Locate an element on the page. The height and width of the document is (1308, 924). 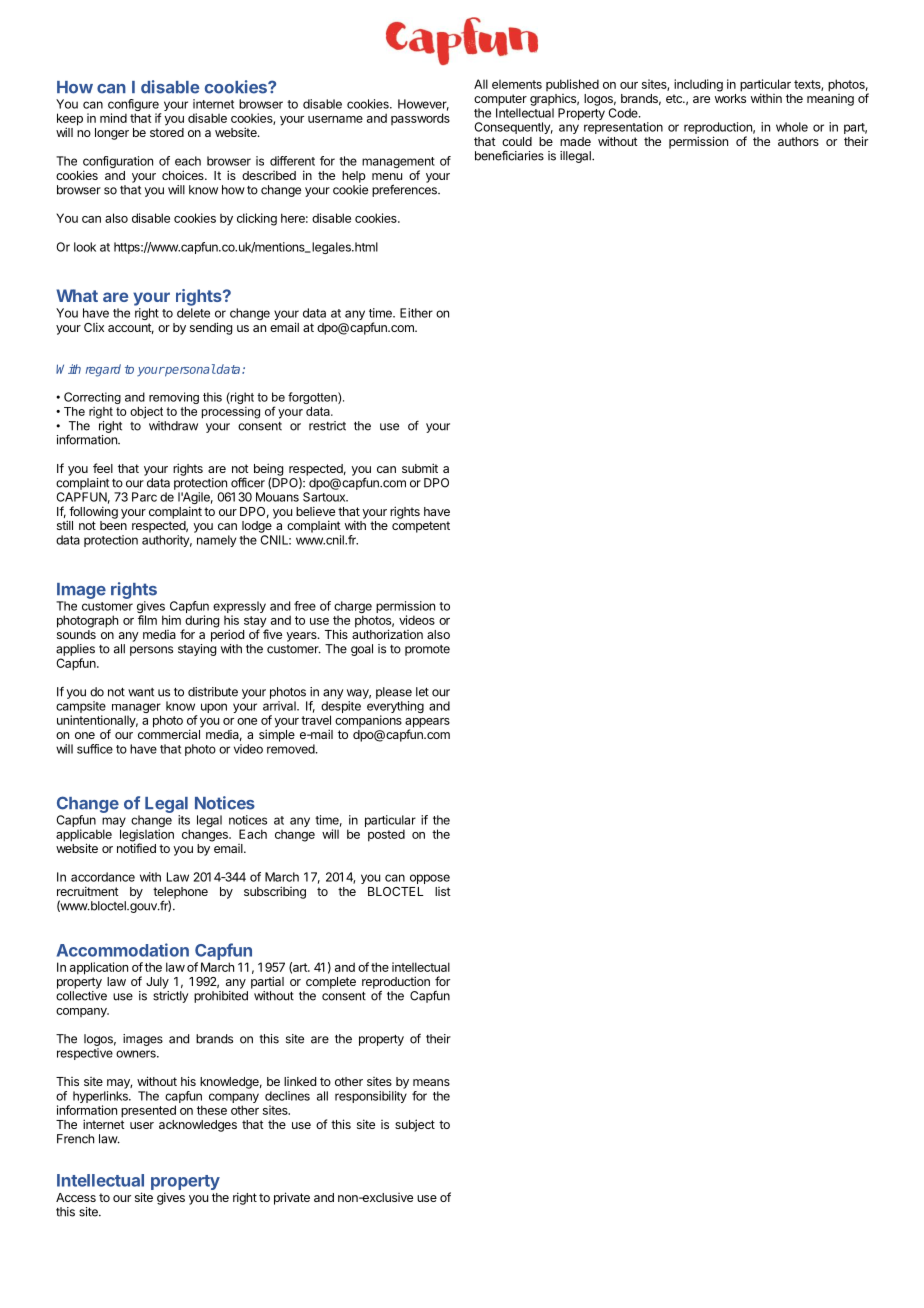
submit is located at coordinates (420, 468).
